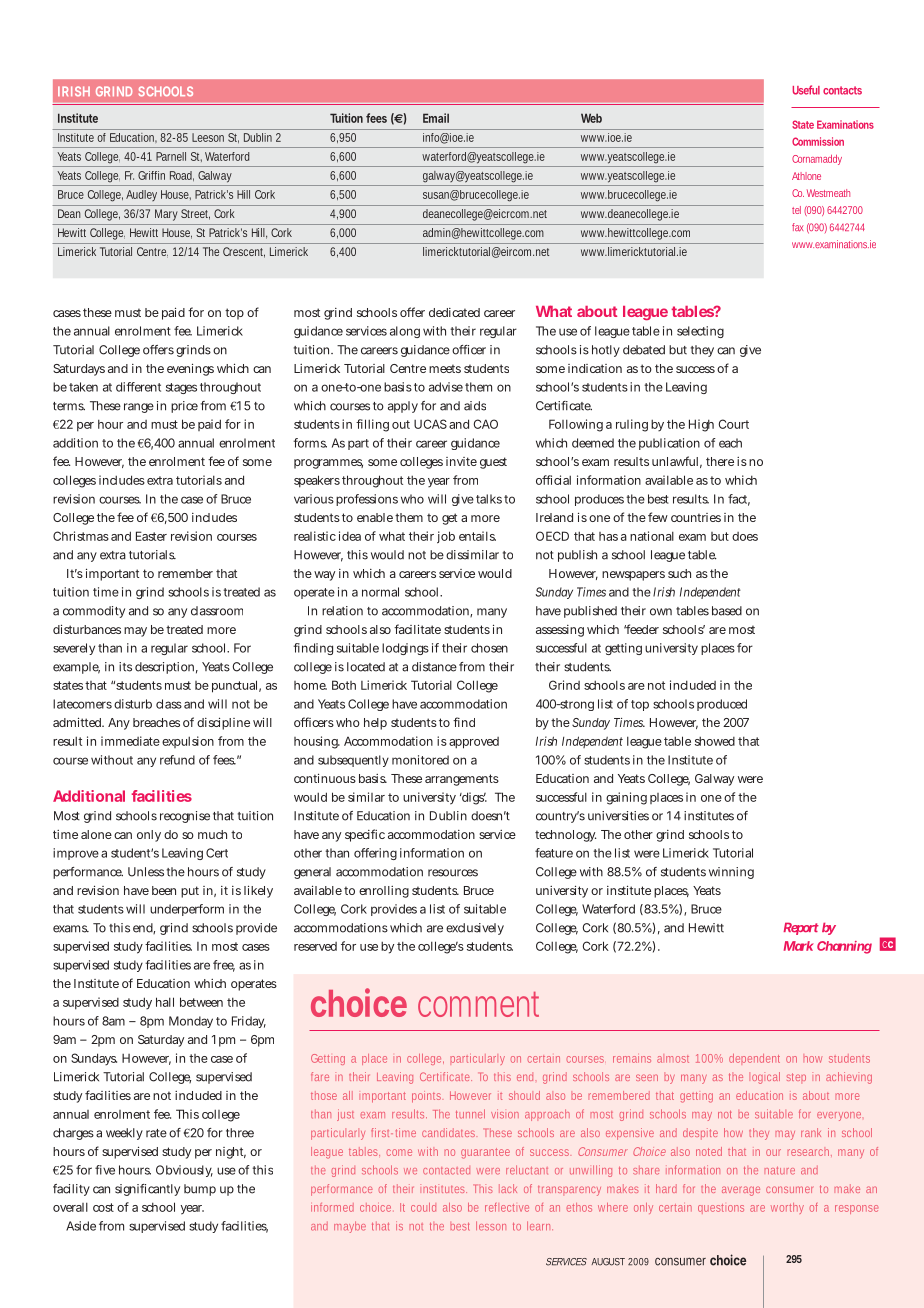 This screenshot has height=1308, width=924. What do you see at coordinates (491, 1226) in the screenshot?
I see `lesson` at bounding box center [491, 1226].
